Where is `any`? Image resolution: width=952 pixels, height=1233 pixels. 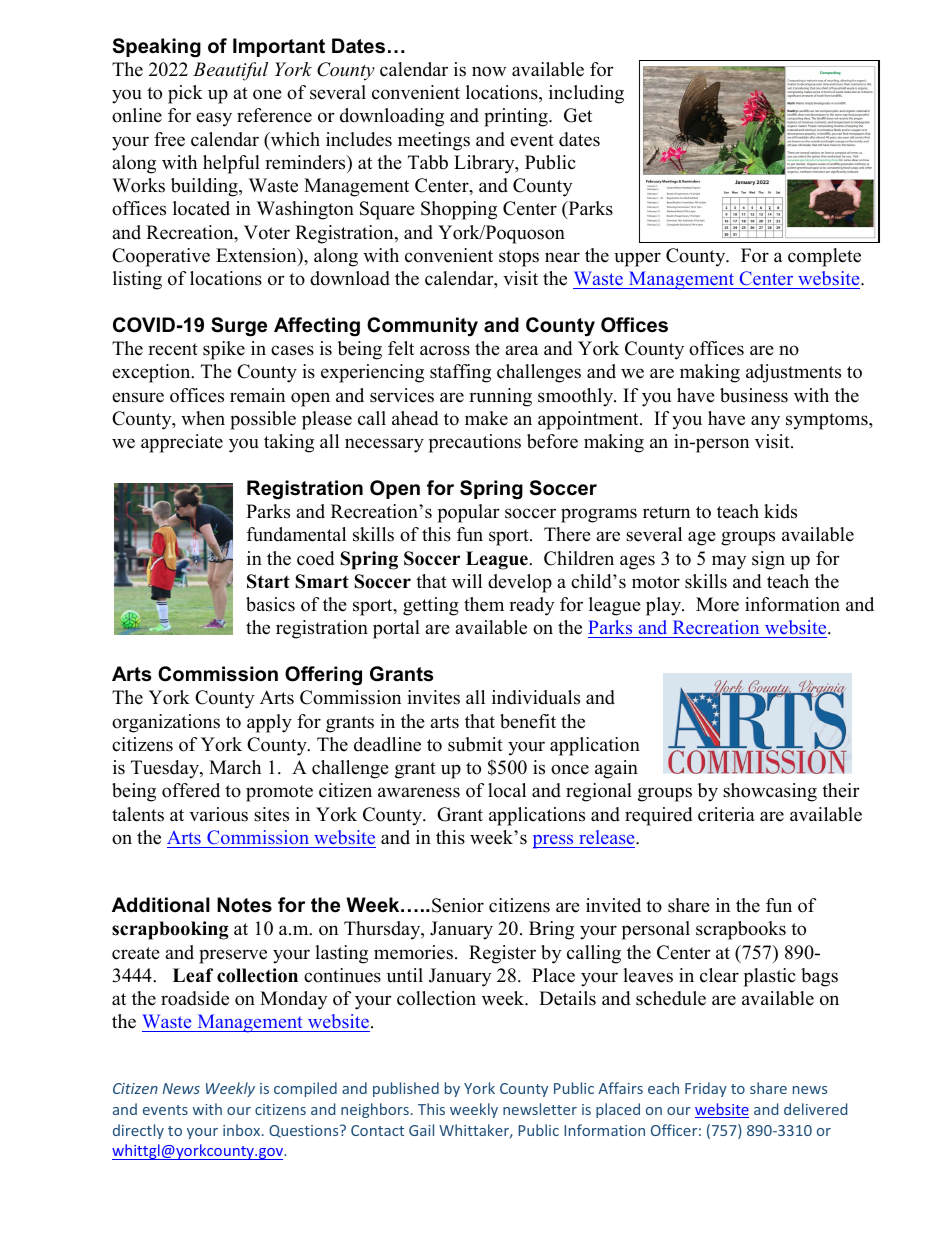 any is located at coordinates (765, 422).
